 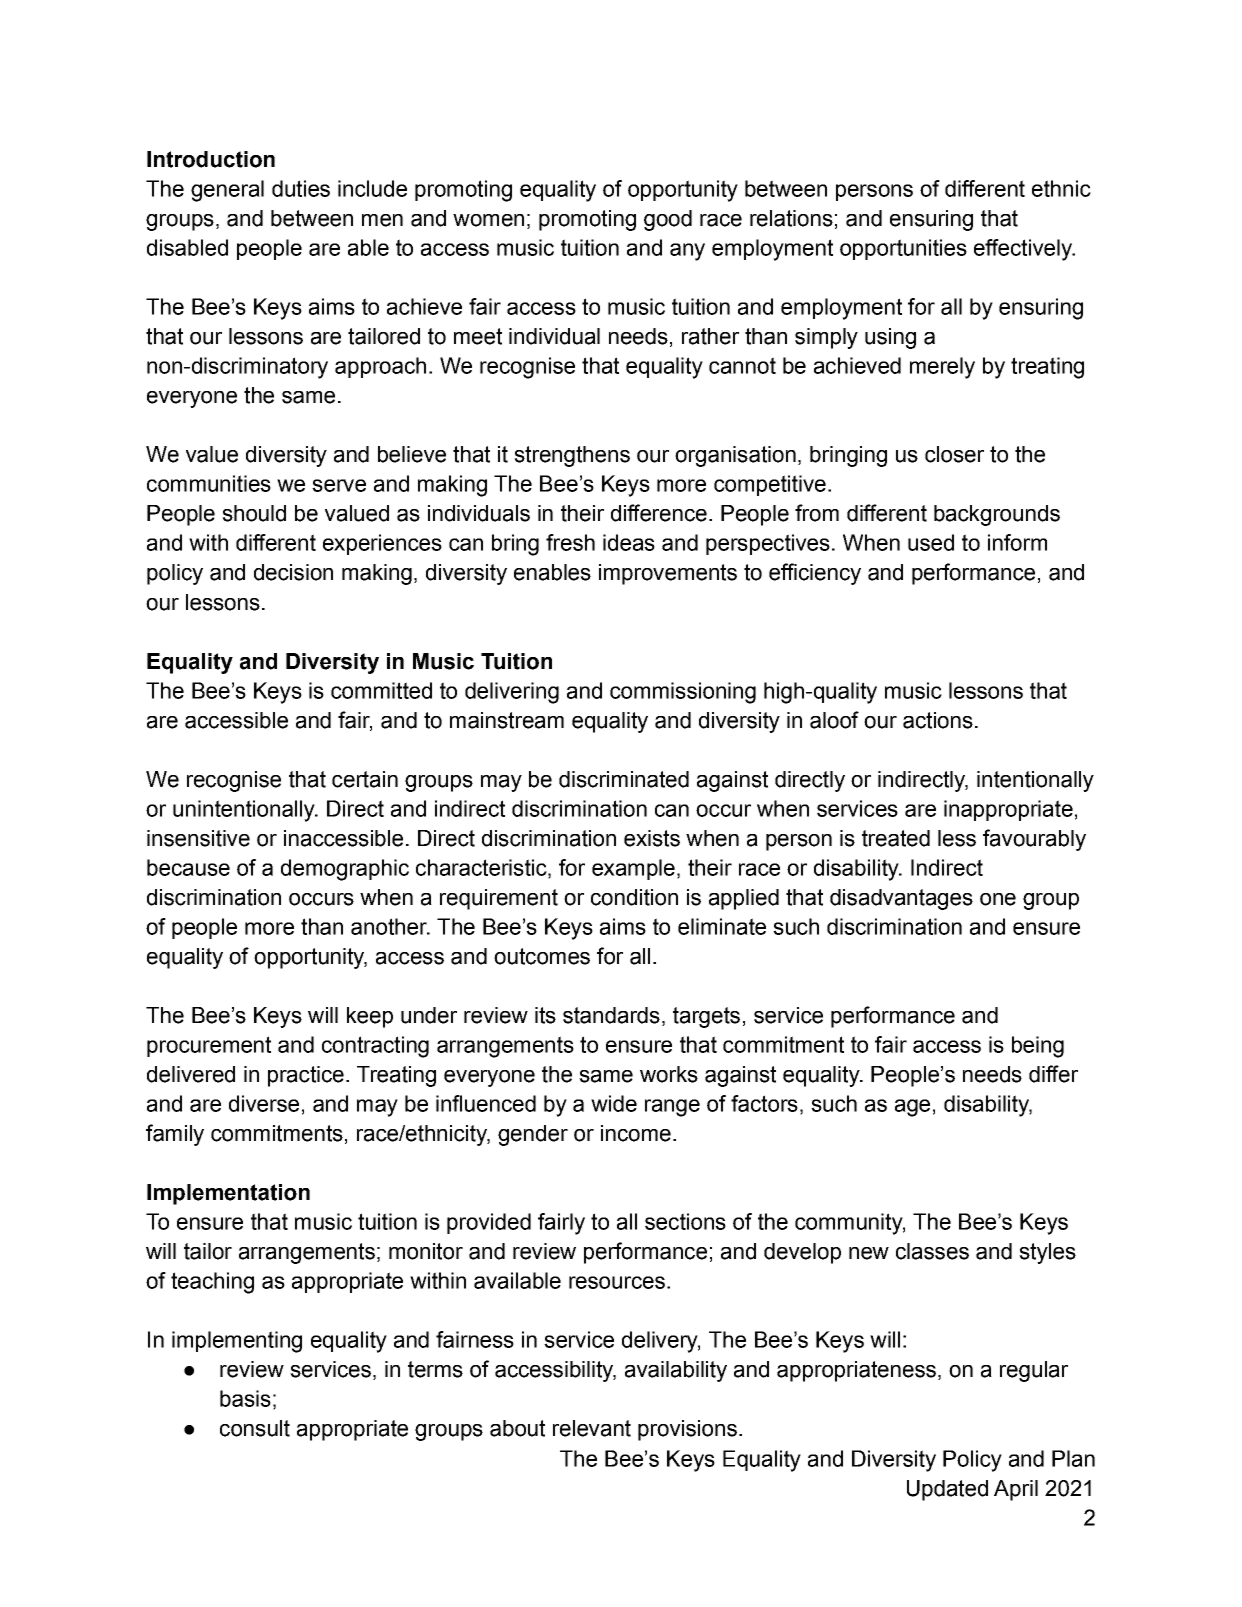 I want to click on backgrounds, so click(x=997, y=515).
